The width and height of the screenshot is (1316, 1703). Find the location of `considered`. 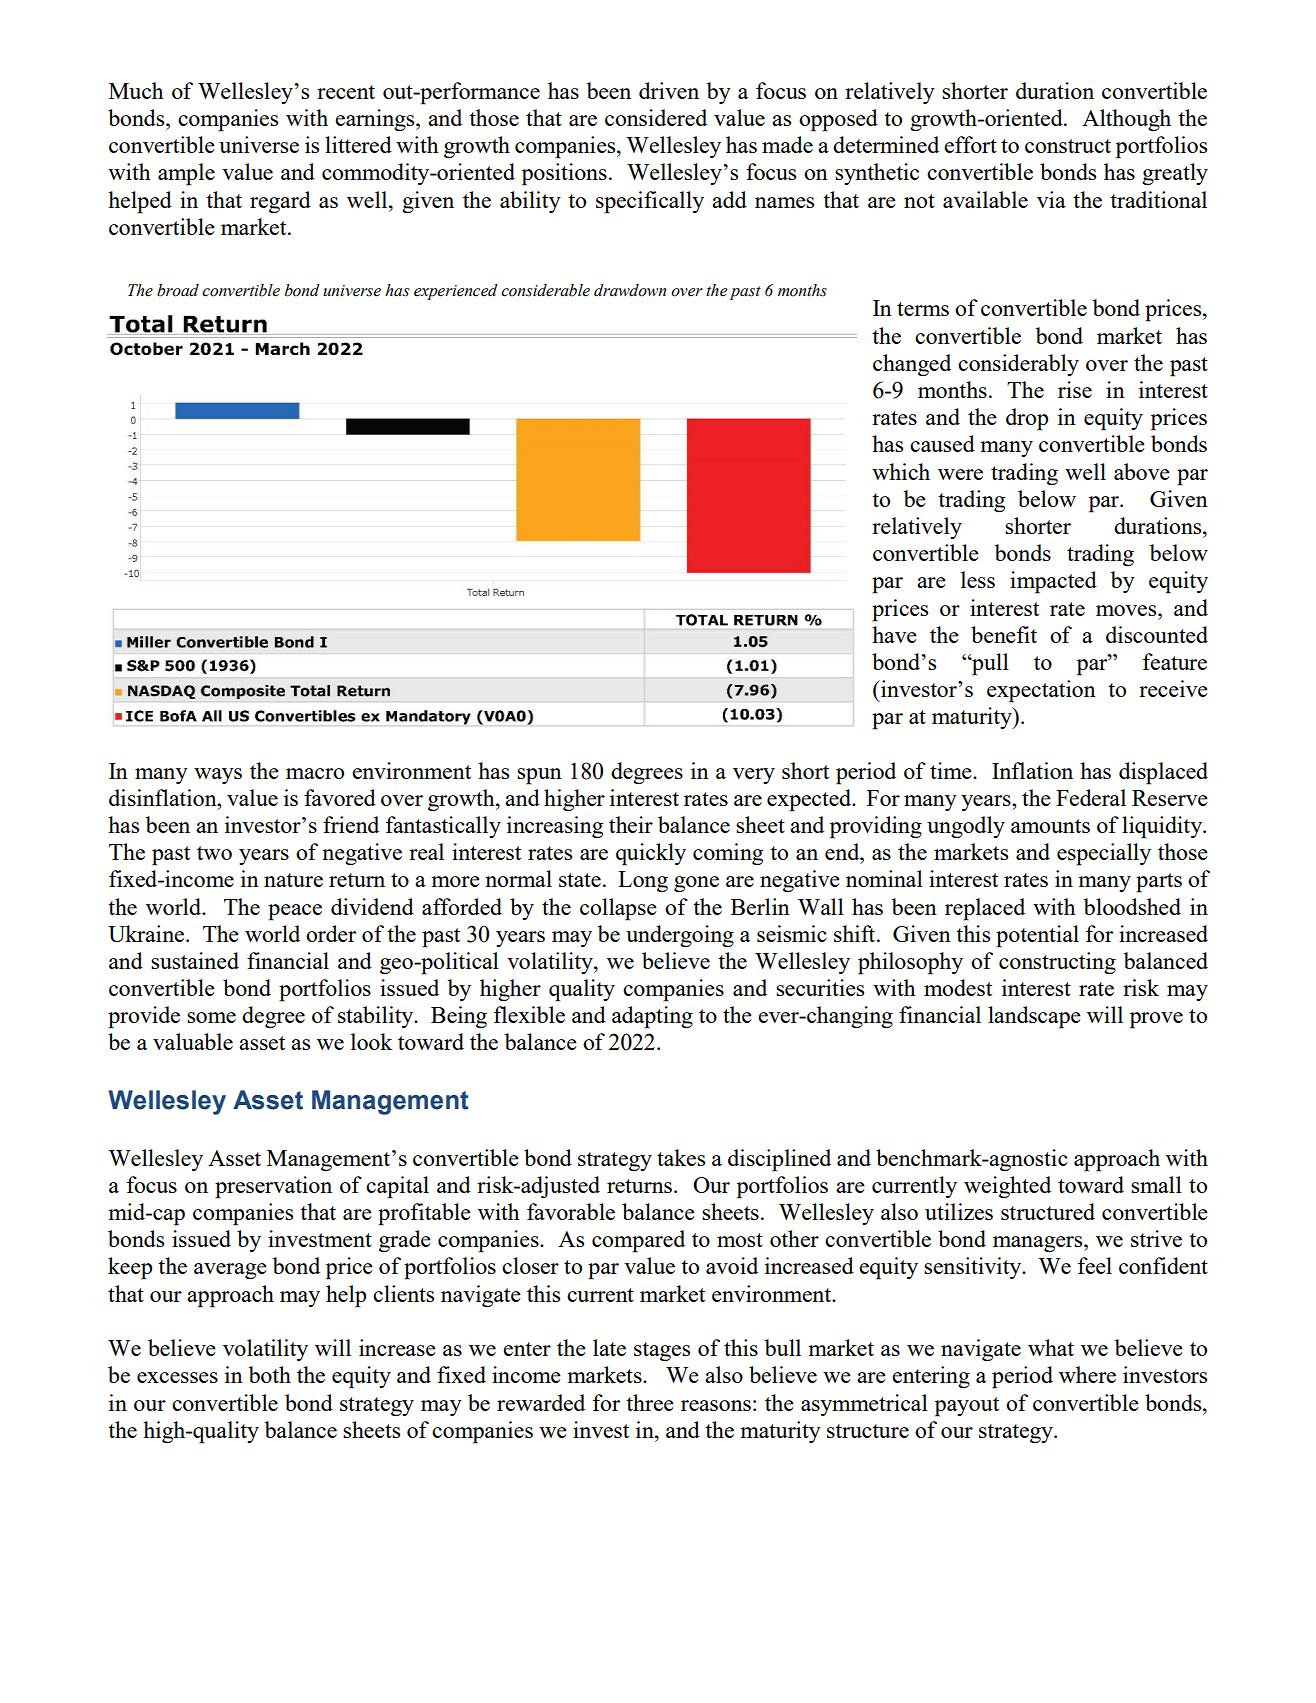

considered is located at coordinates (656, 117).
